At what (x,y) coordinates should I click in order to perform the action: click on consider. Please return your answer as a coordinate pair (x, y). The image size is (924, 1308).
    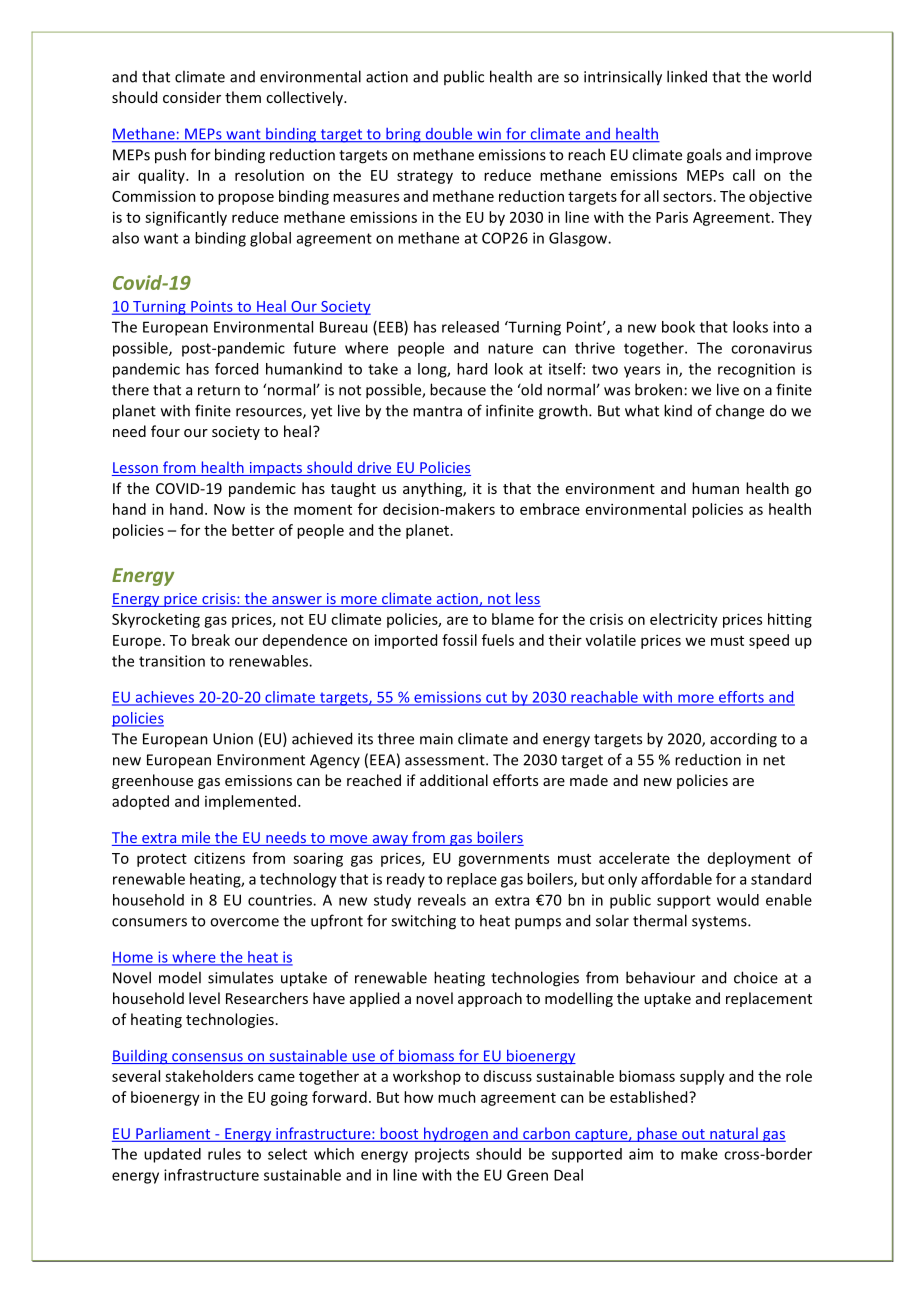
    Looking at the image, I should click on (192, 97).
